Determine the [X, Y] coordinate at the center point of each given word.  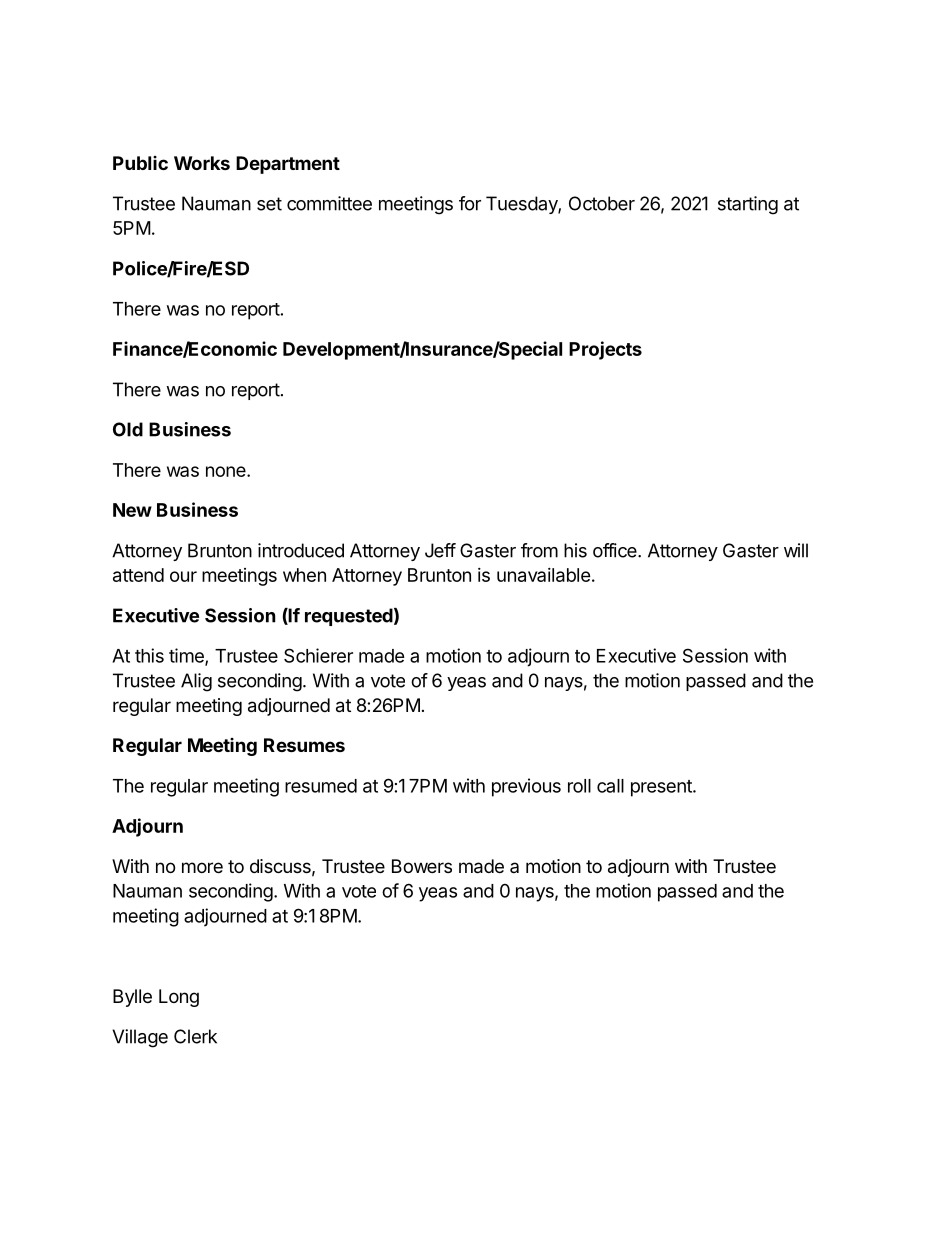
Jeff [440, 550]
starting [748, 205]
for [470, 203]
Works [202, 163]
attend [138, 575]
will [796, 550]
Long [179, 998]
